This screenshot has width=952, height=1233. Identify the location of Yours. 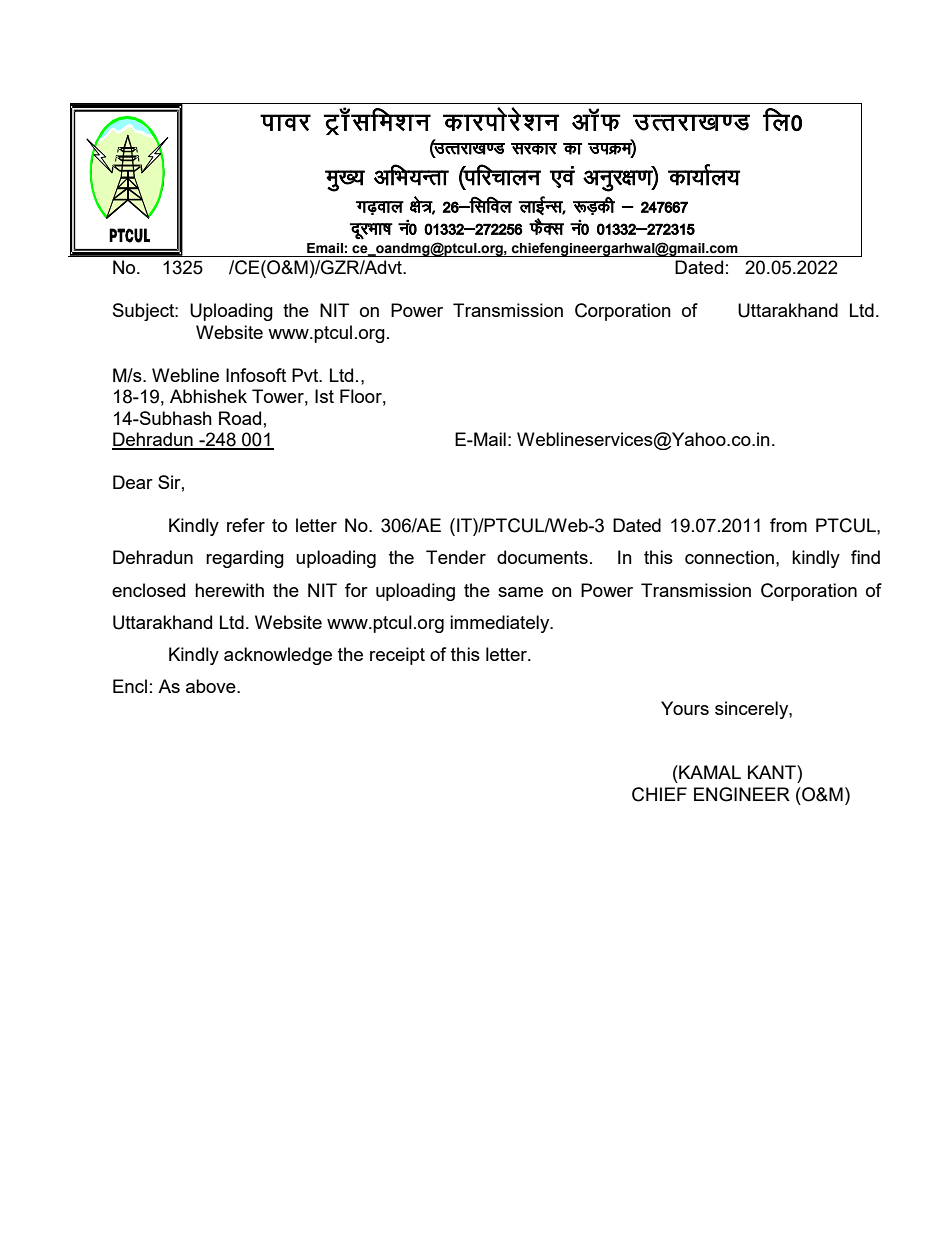
(685, 708).
